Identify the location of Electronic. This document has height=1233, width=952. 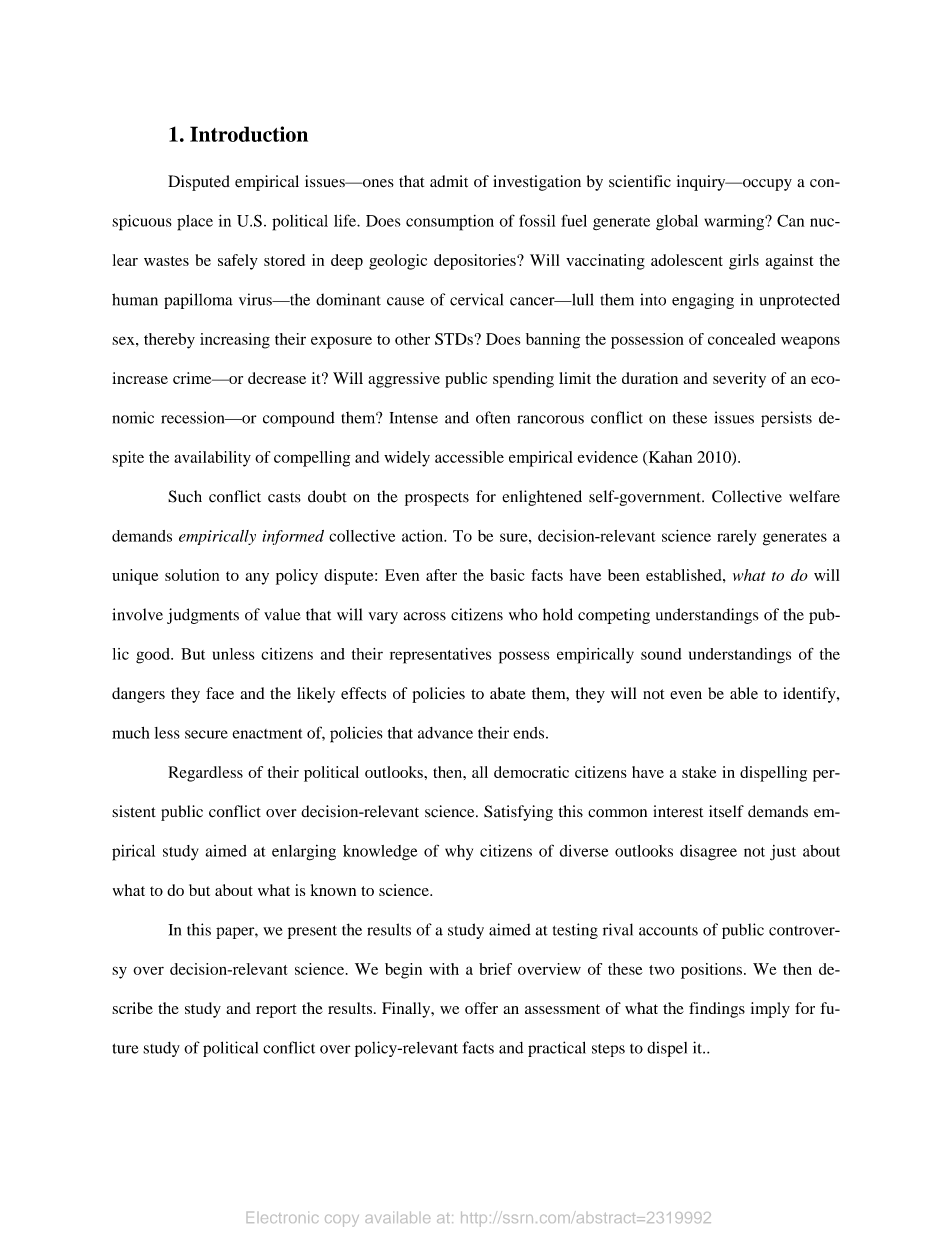
(283, 1217).
